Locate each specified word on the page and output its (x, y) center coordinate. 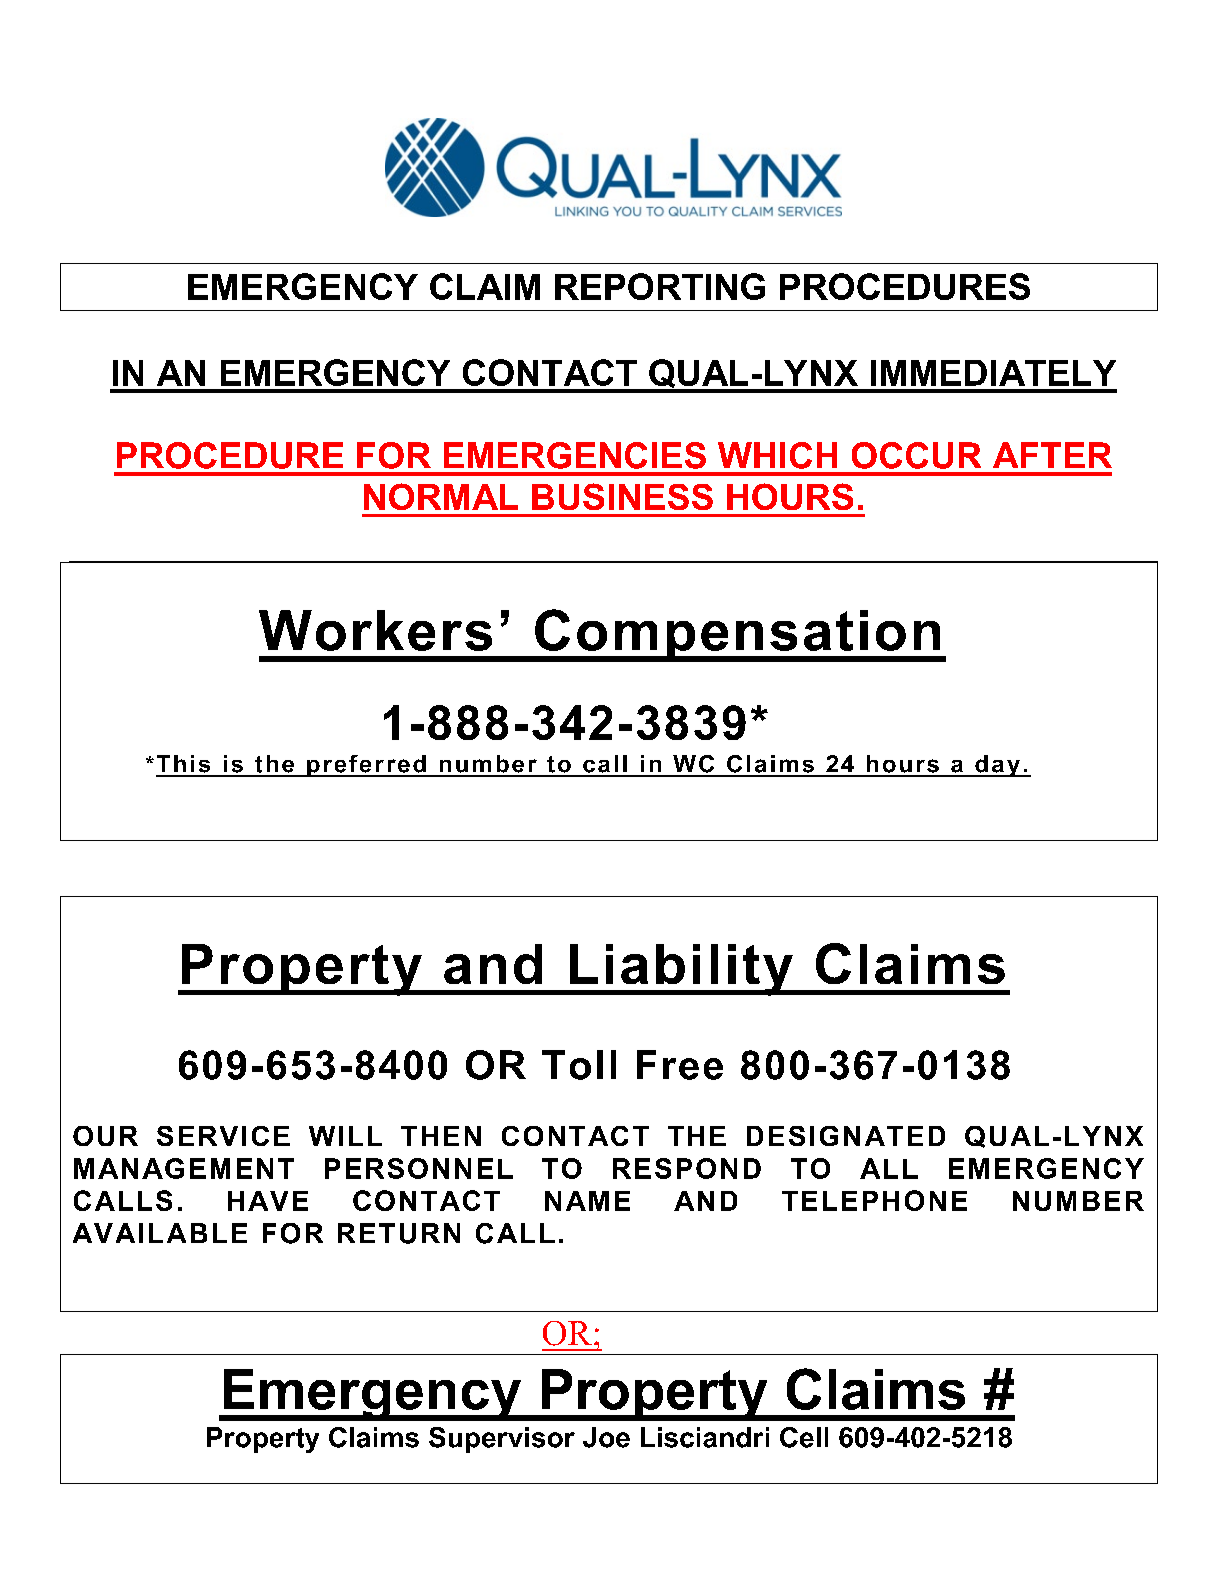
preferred (366, 766)
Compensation (738, 635)
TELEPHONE (874, 1200)
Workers (375, 630)
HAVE (268, 1201)
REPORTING (660, 286)
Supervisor (502, 1440)
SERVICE (223, 1136)
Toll (579, 1065)
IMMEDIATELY (993, 373)
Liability (681, 970)
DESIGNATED (846, 1136)
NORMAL (441, 496)
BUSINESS (622, 496)
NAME (587, 1201)
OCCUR (916, 455)
